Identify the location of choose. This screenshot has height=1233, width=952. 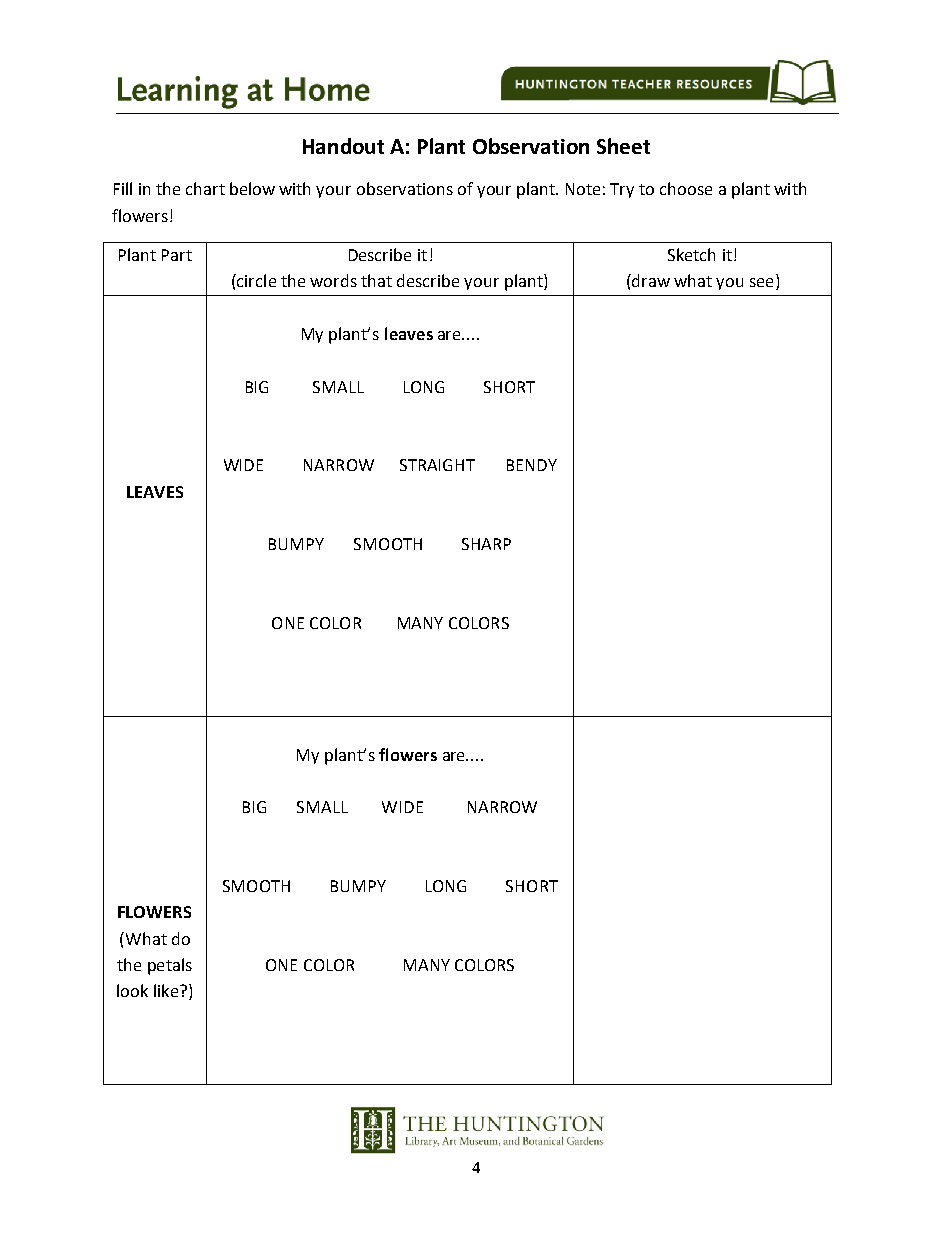
(686, 188).
